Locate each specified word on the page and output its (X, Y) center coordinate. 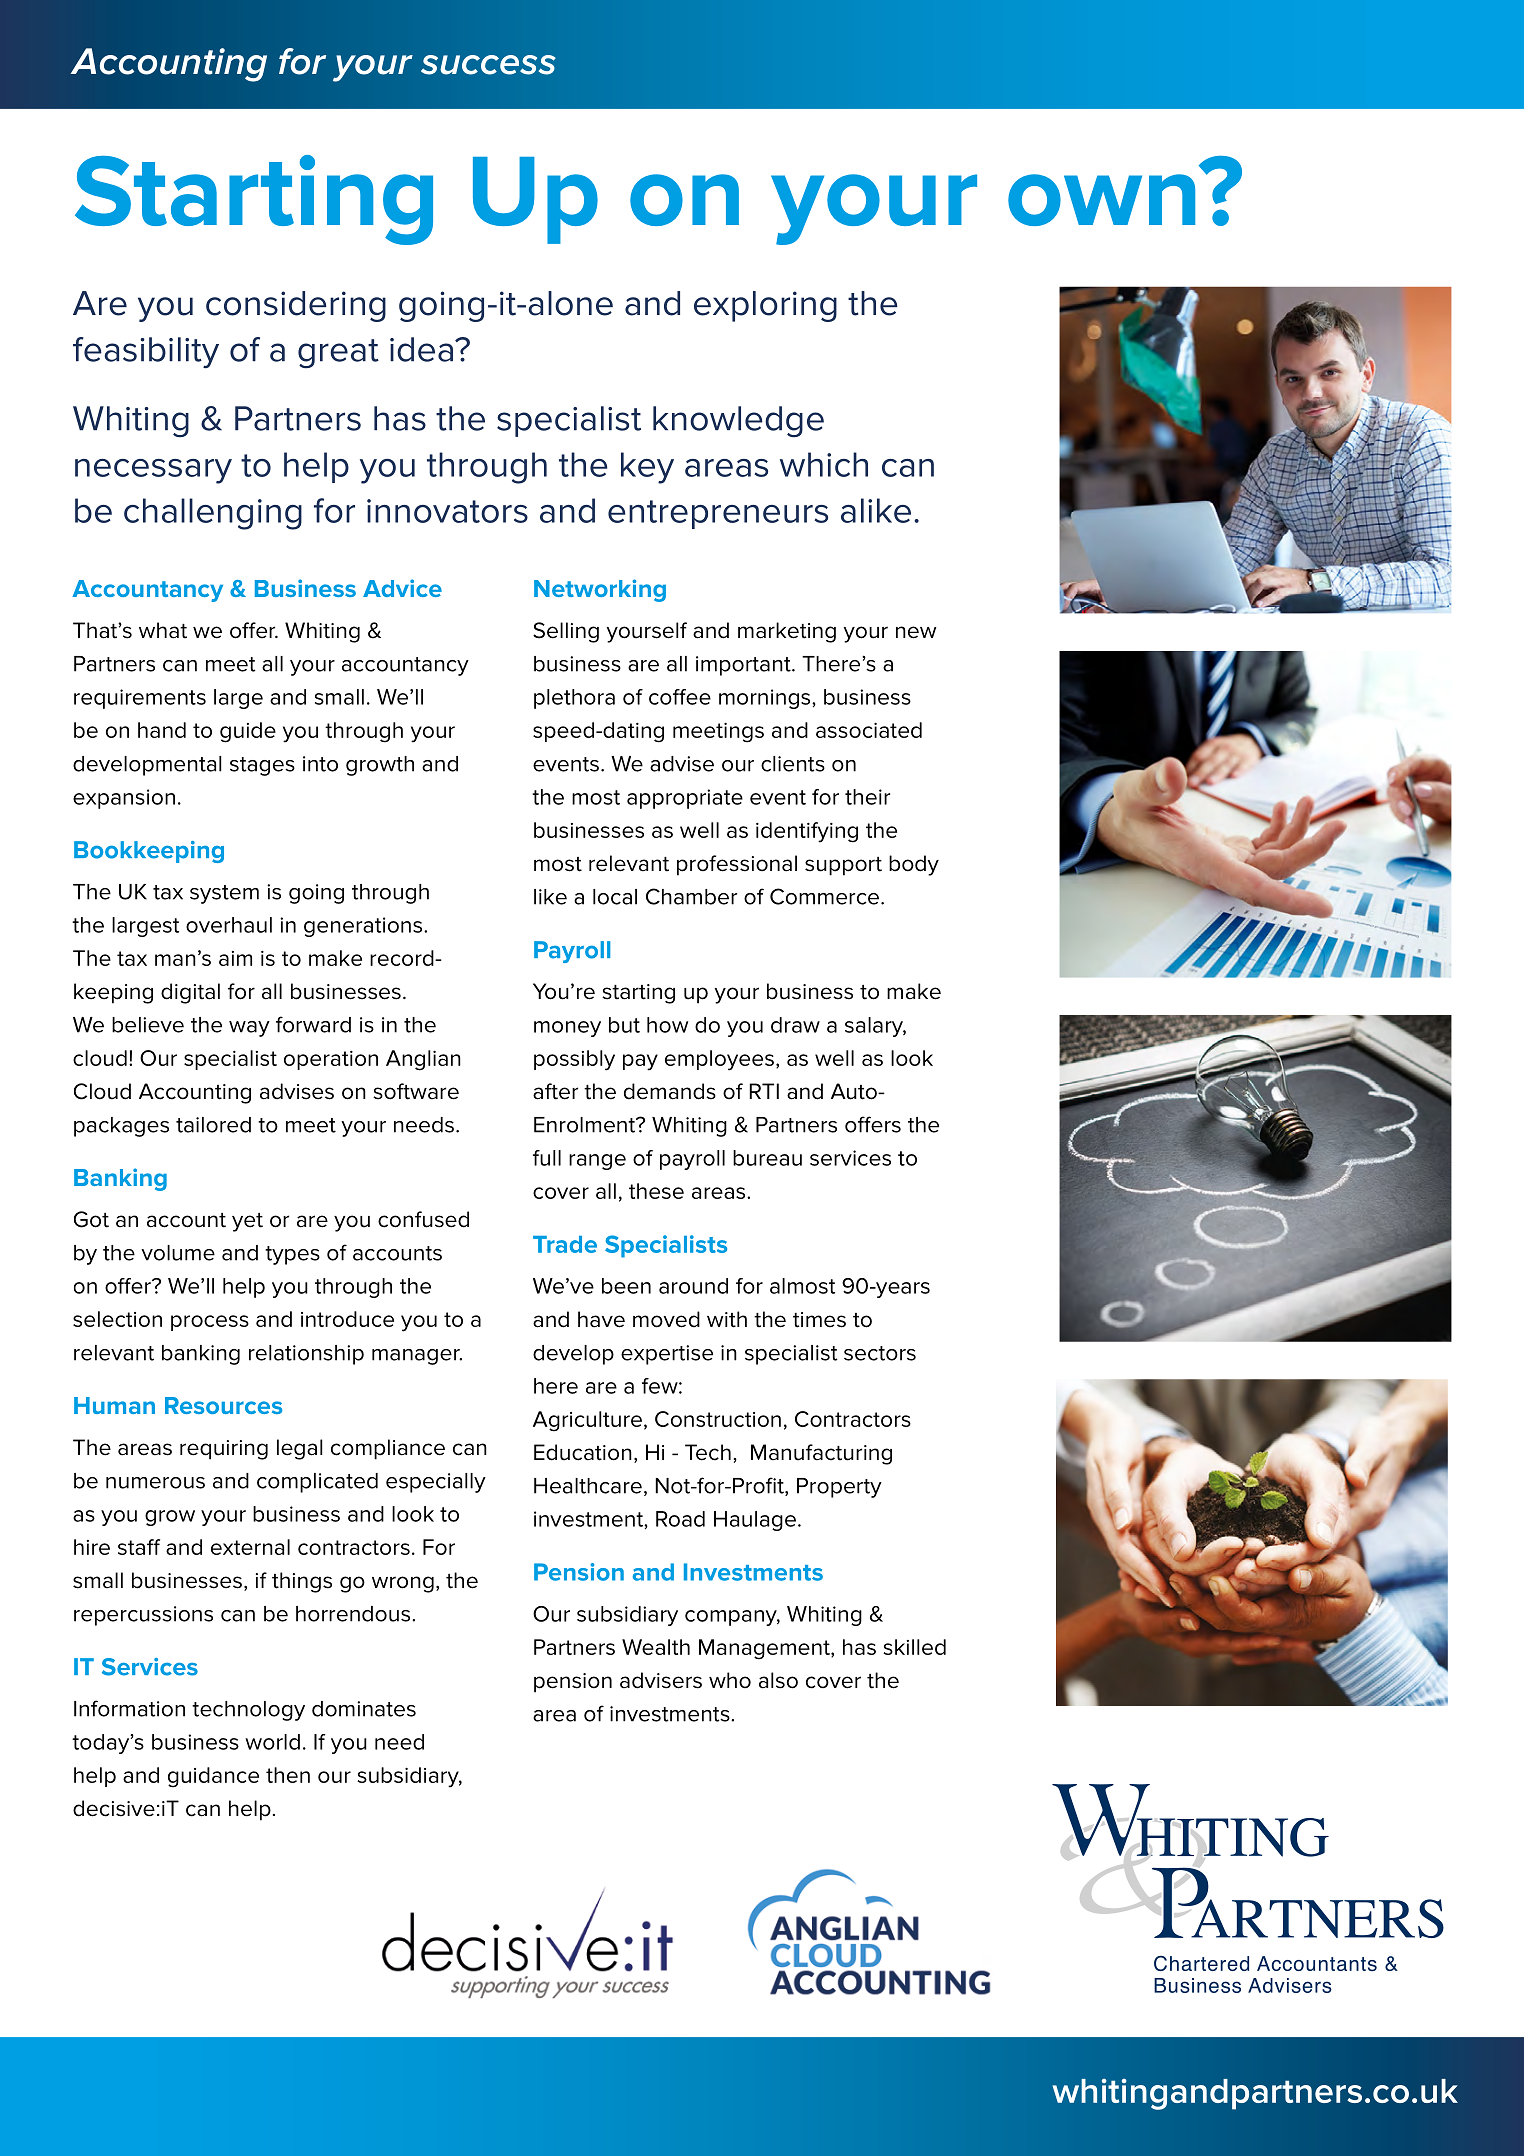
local (615, 897)
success (488, 65)
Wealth (656, 1647)
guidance (213, 1777)
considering (296, 306)
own (1101, 200)
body (914, 865)
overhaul (229, 925)
